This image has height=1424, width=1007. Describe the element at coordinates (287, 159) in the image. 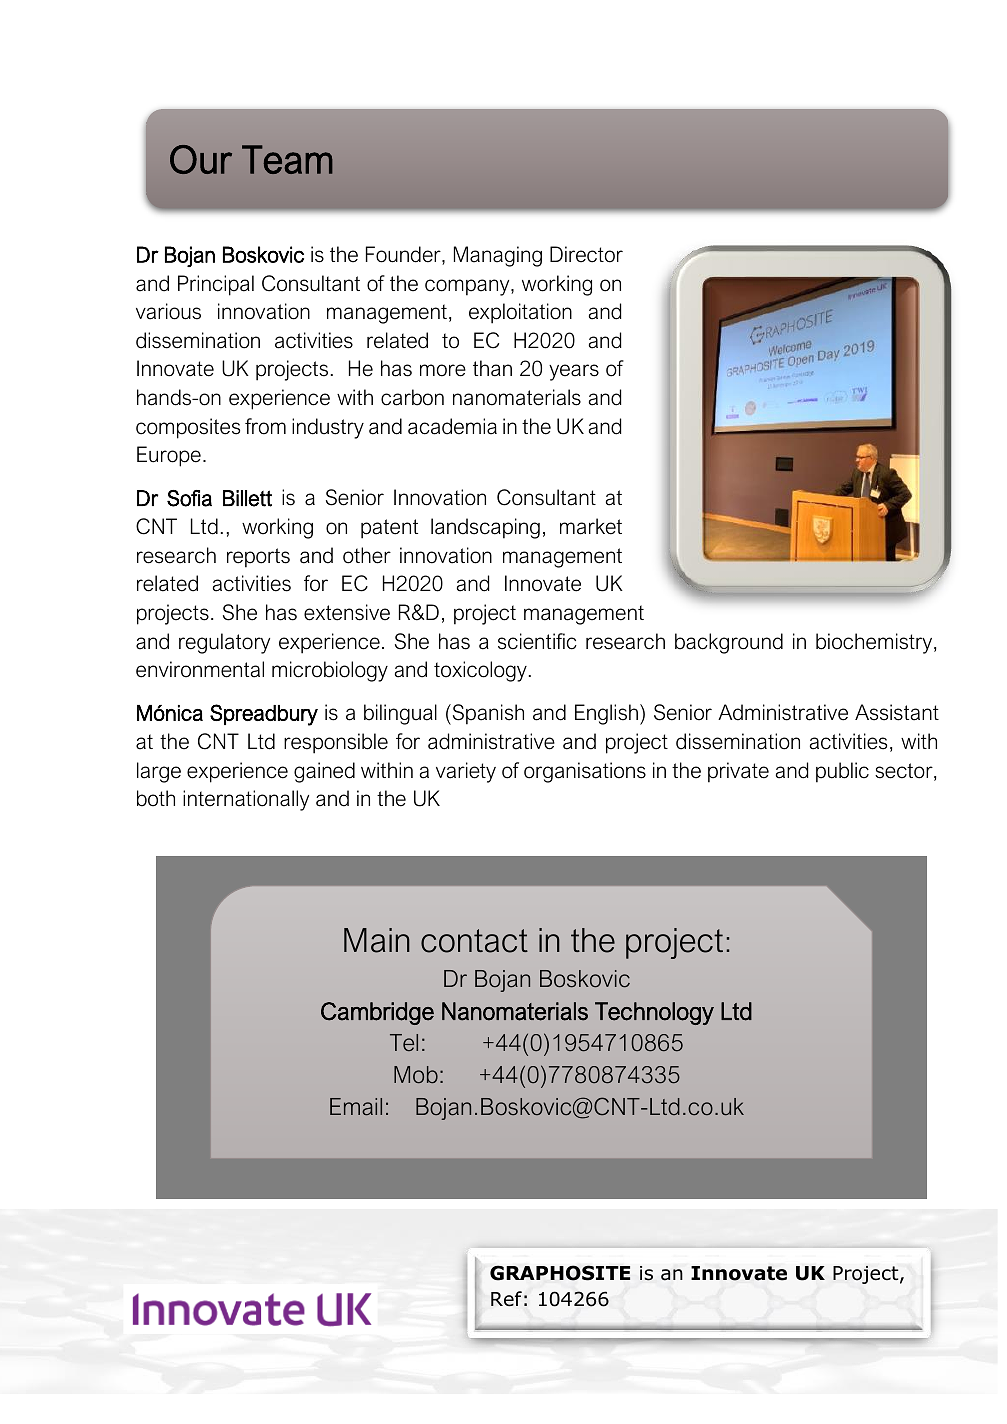

I see `Team` at that location.
